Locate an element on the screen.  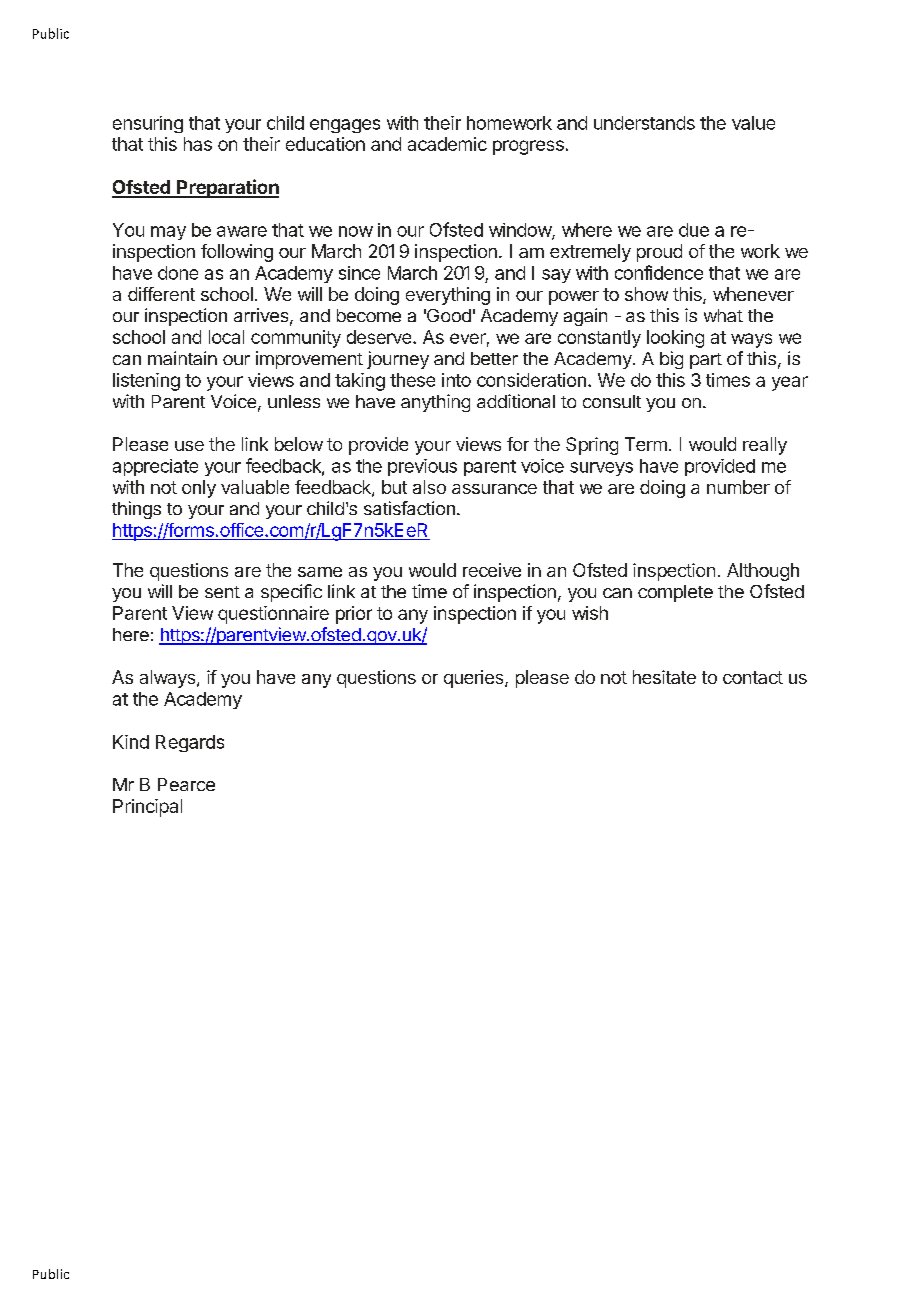
use is located at coordinates (189, 446).
